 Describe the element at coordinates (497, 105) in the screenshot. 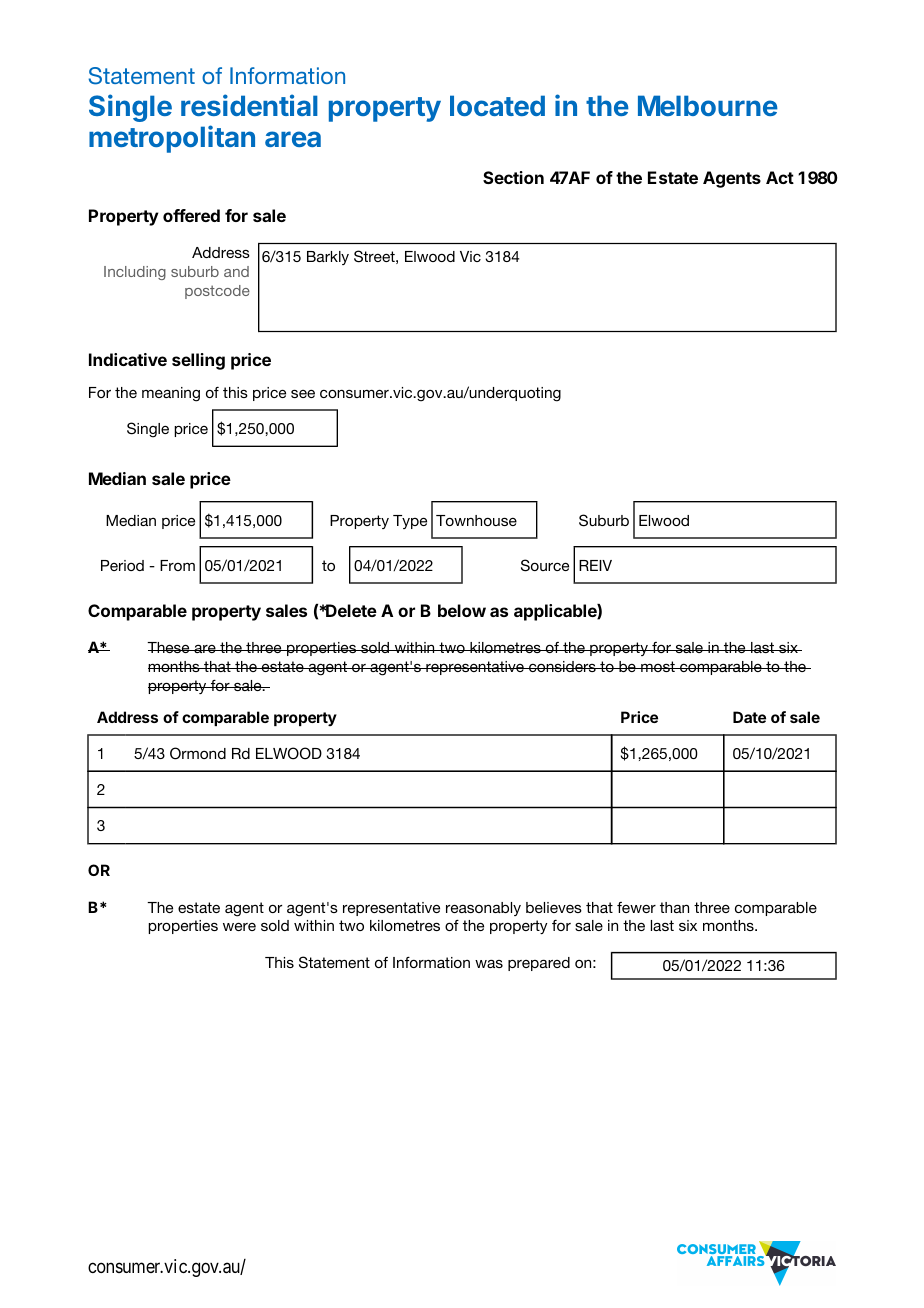

I see `located` at that location.
